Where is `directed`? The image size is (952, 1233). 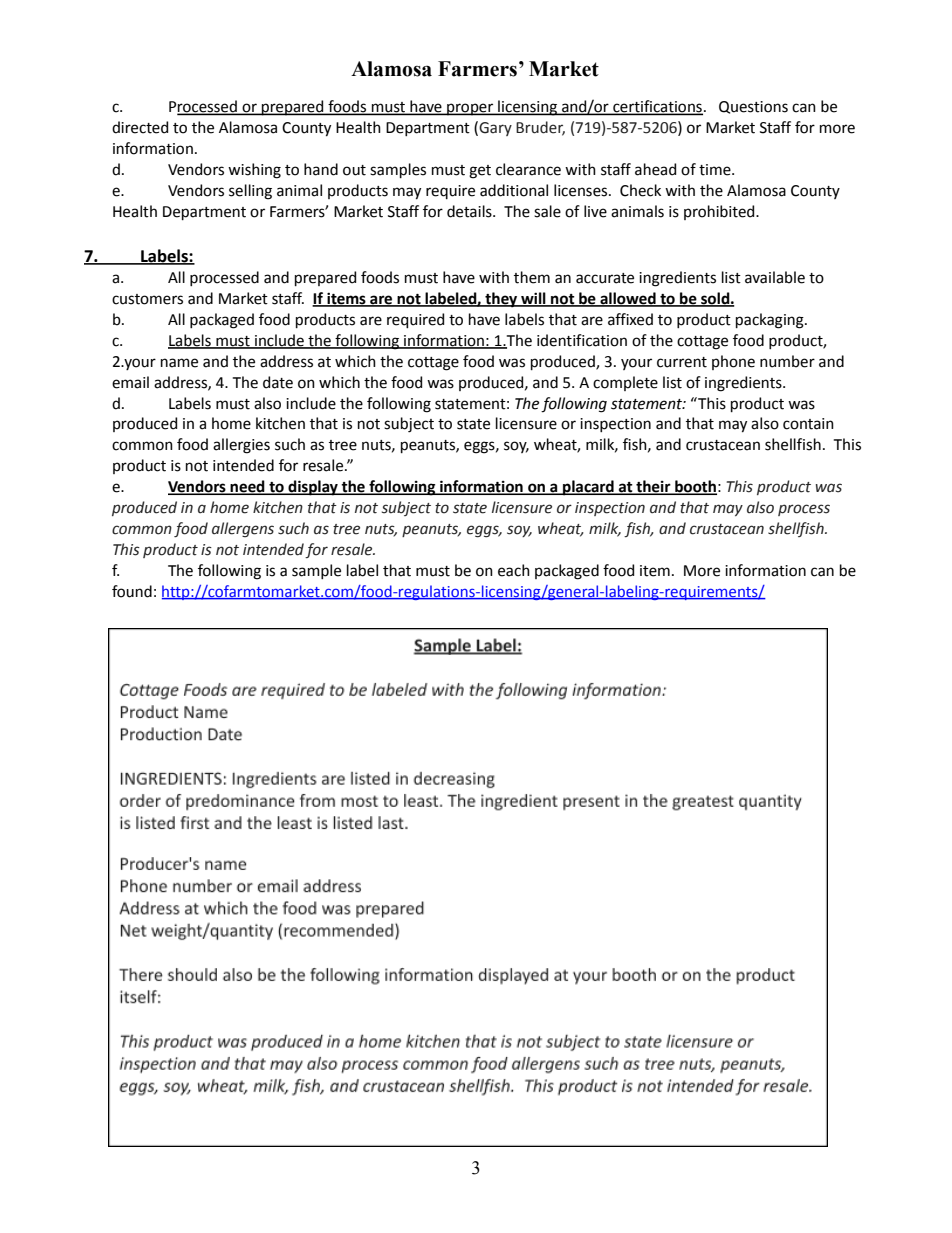
directed is located at coordinates (140, 127).
